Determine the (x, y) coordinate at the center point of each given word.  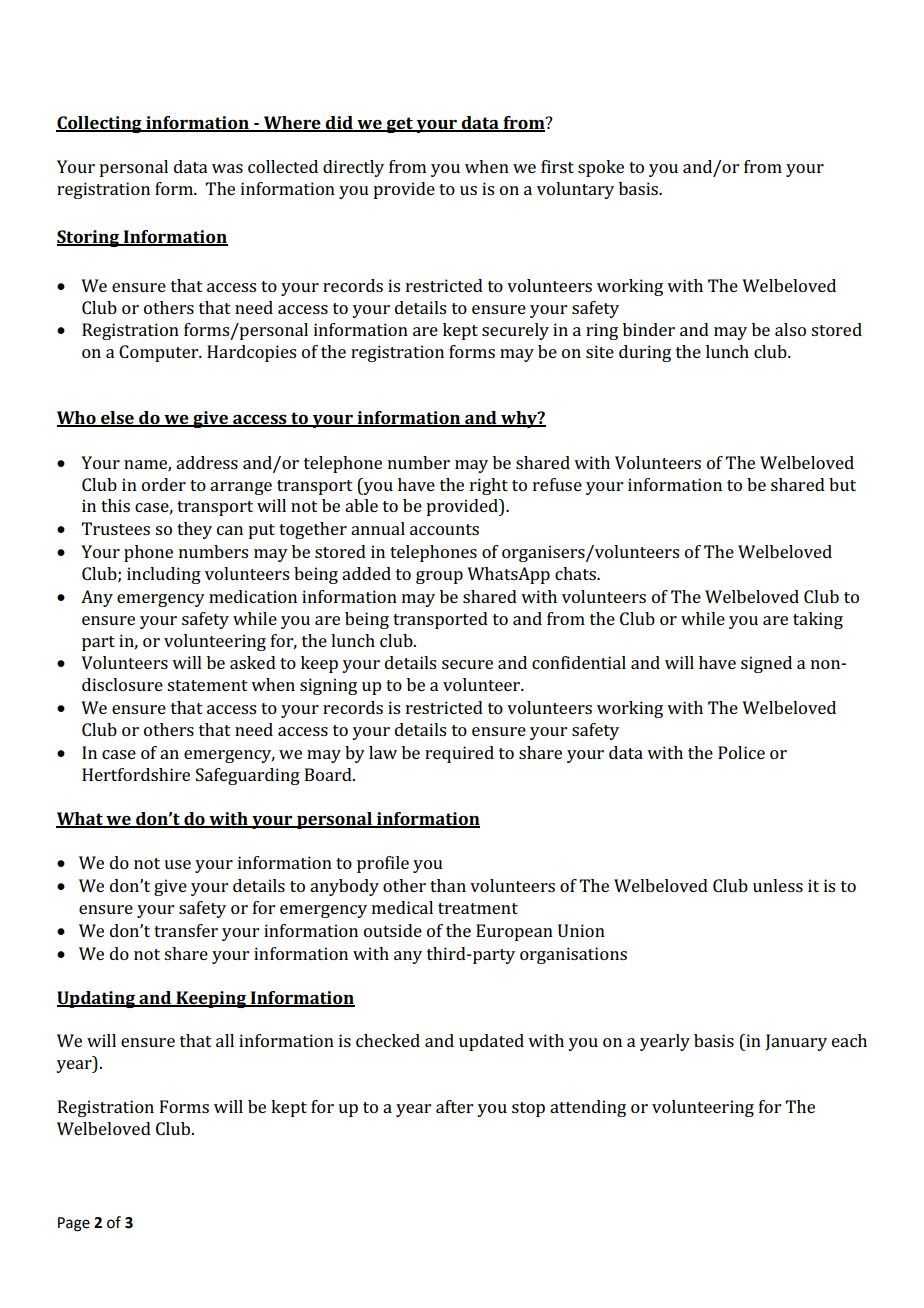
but (842, 484)
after (454, 1106)
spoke (601, 168)
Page (74, 1224)
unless (778, 885)
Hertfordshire (136, 774)
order (164, 484)
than (448, 885)
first (557, 166)
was (227, 168)
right (489, 486)
